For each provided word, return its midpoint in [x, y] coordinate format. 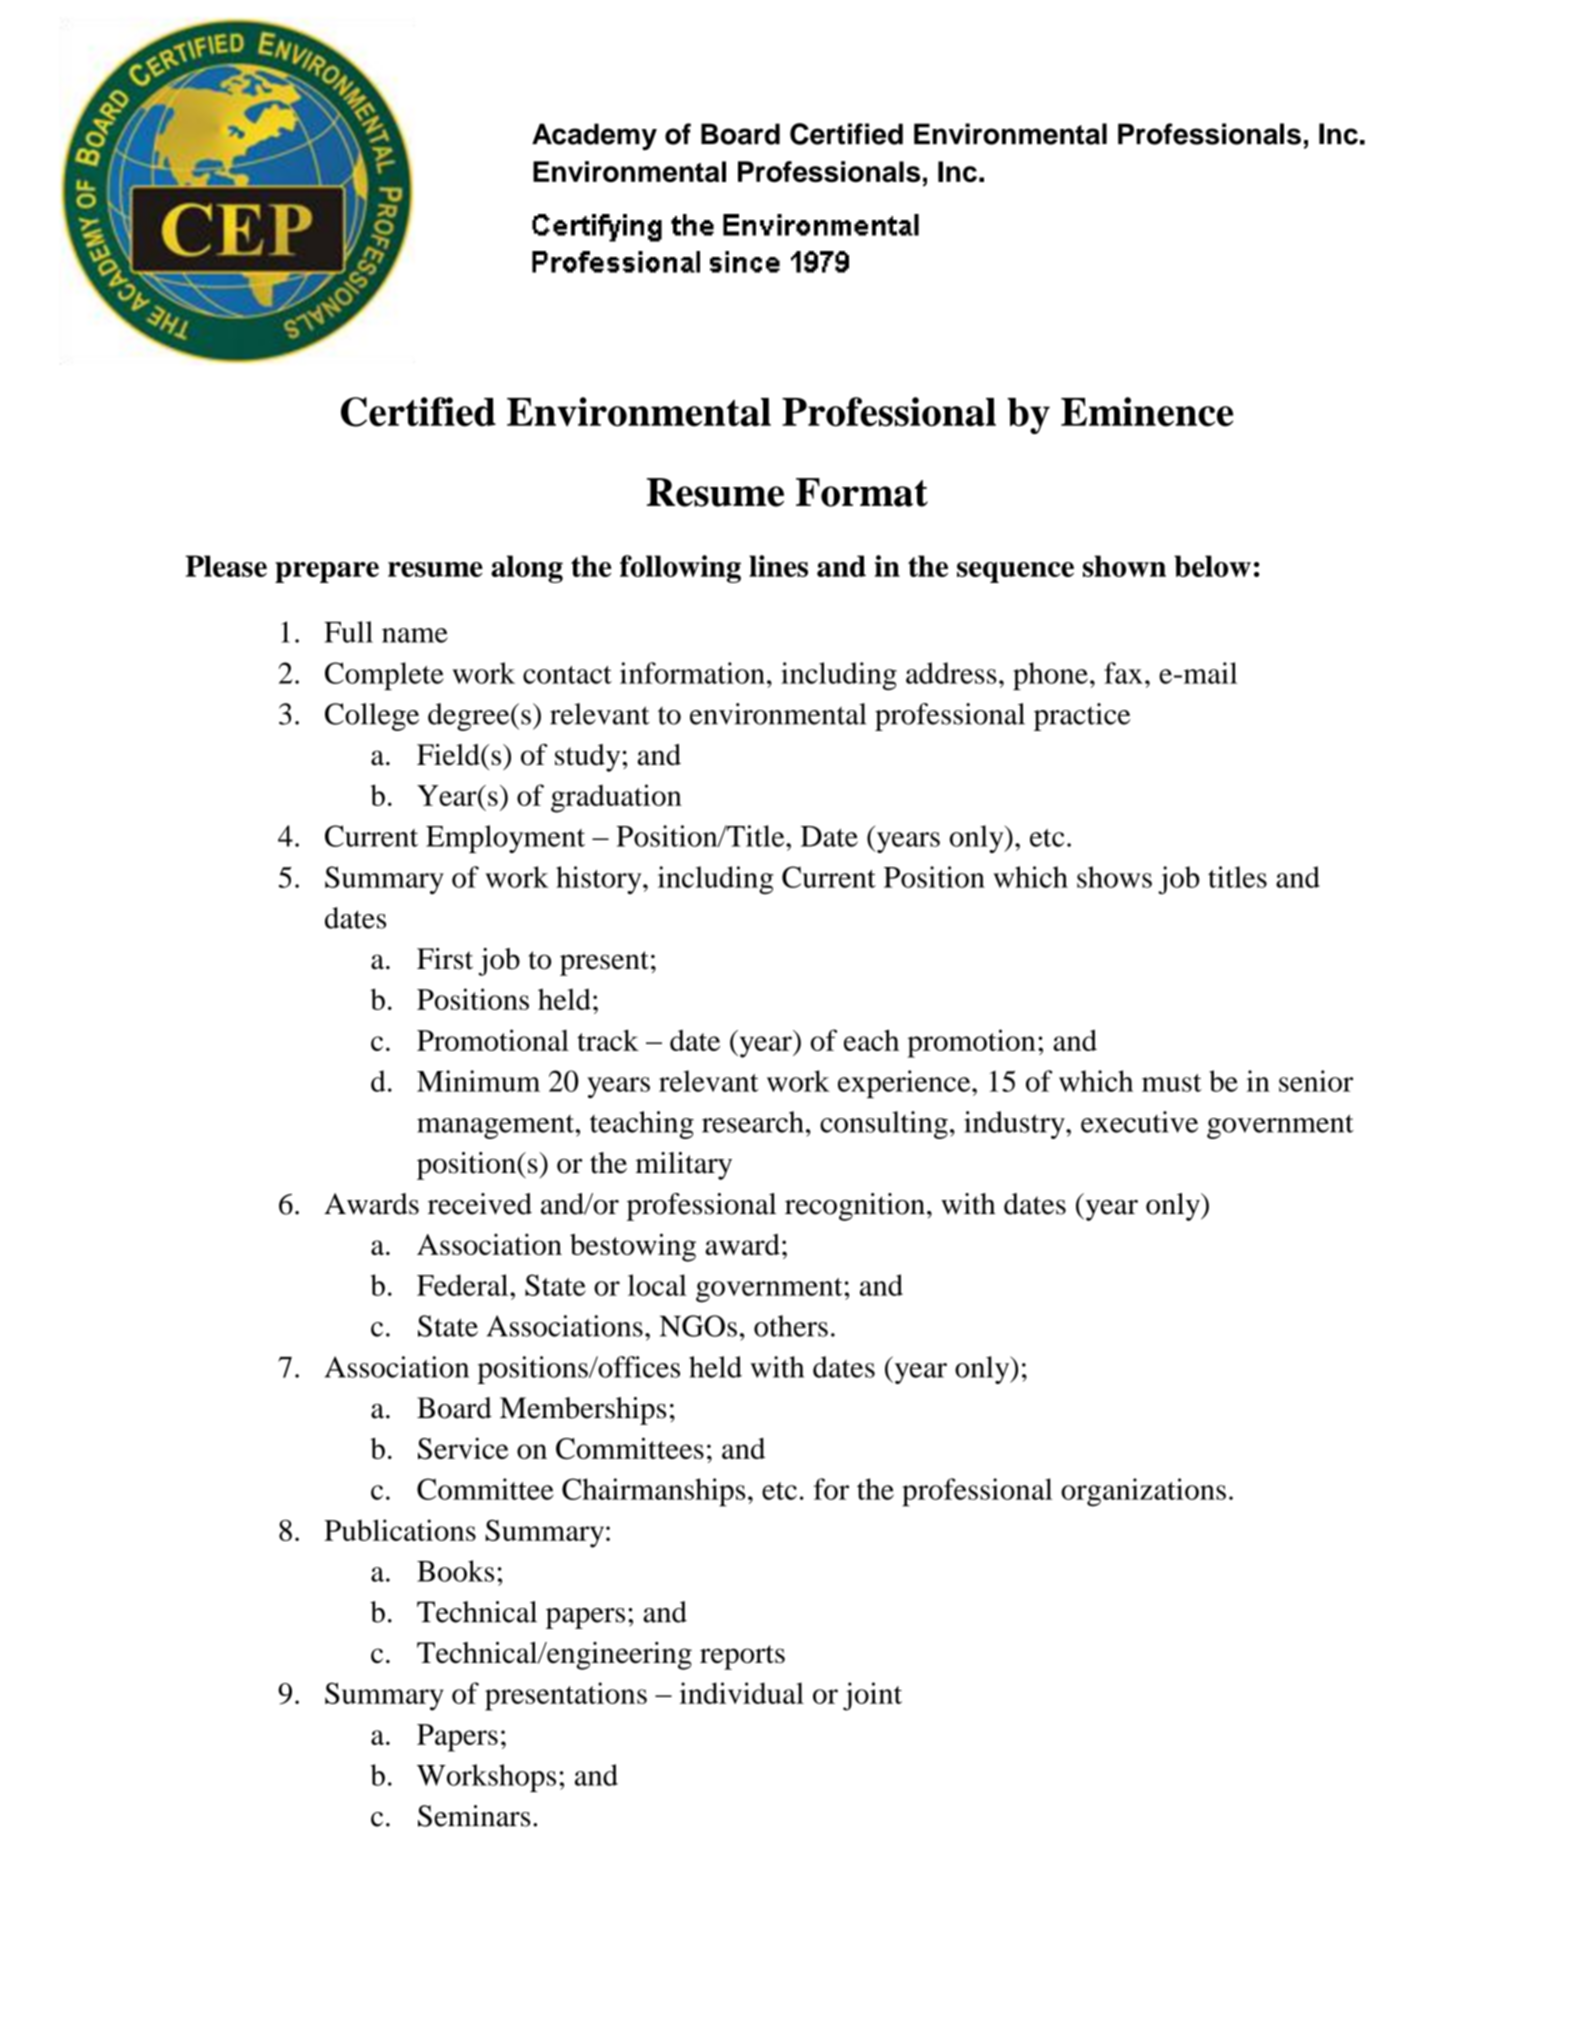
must [1172, 1083]
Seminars [474, 1816]
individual [741, 1693]
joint [872, 1696]
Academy [594, 137]
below [1212, 566]
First [445, 959]
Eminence [1147, 412]
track [608, 1040]
